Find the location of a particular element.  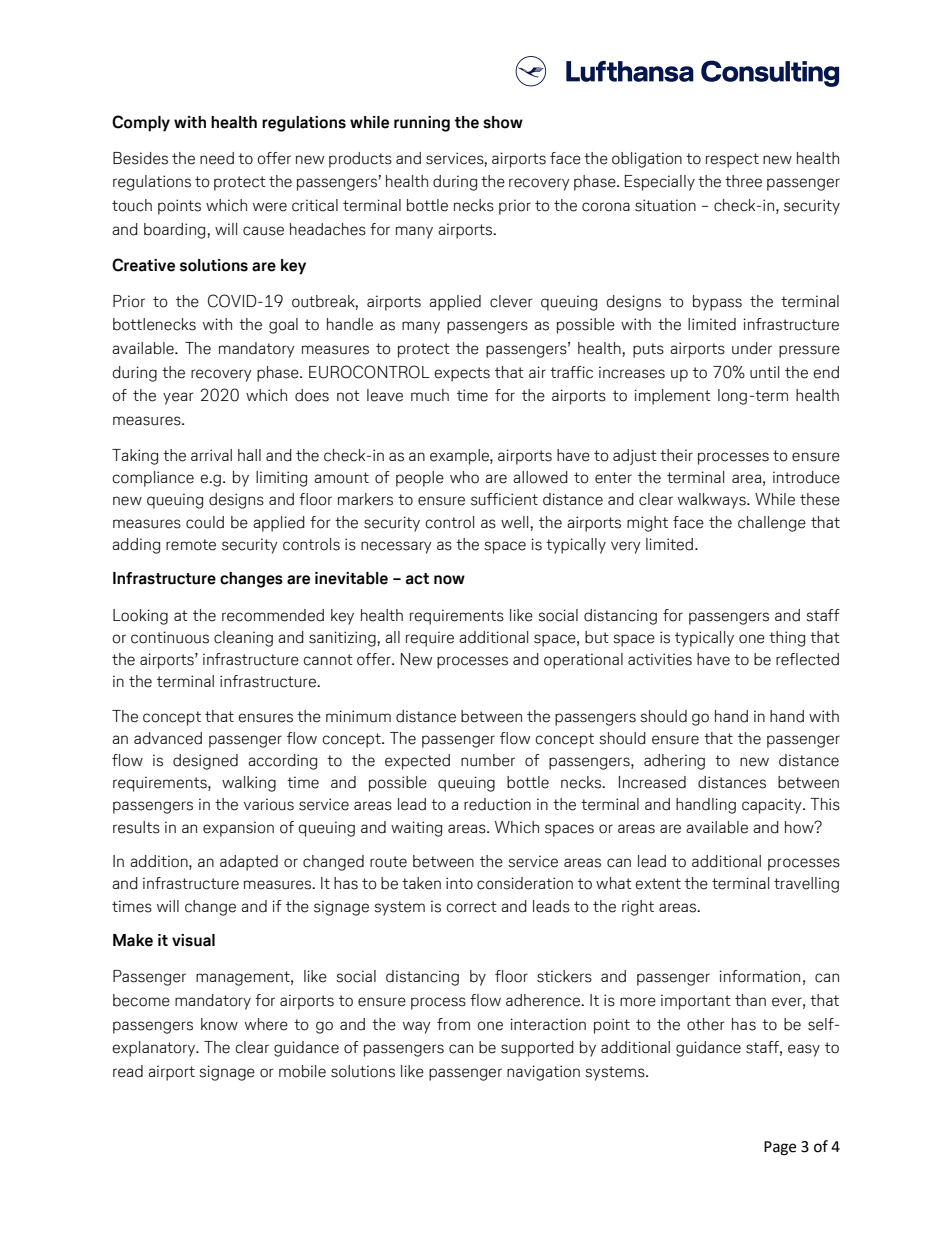

show is located at coordinates (503, 122).
